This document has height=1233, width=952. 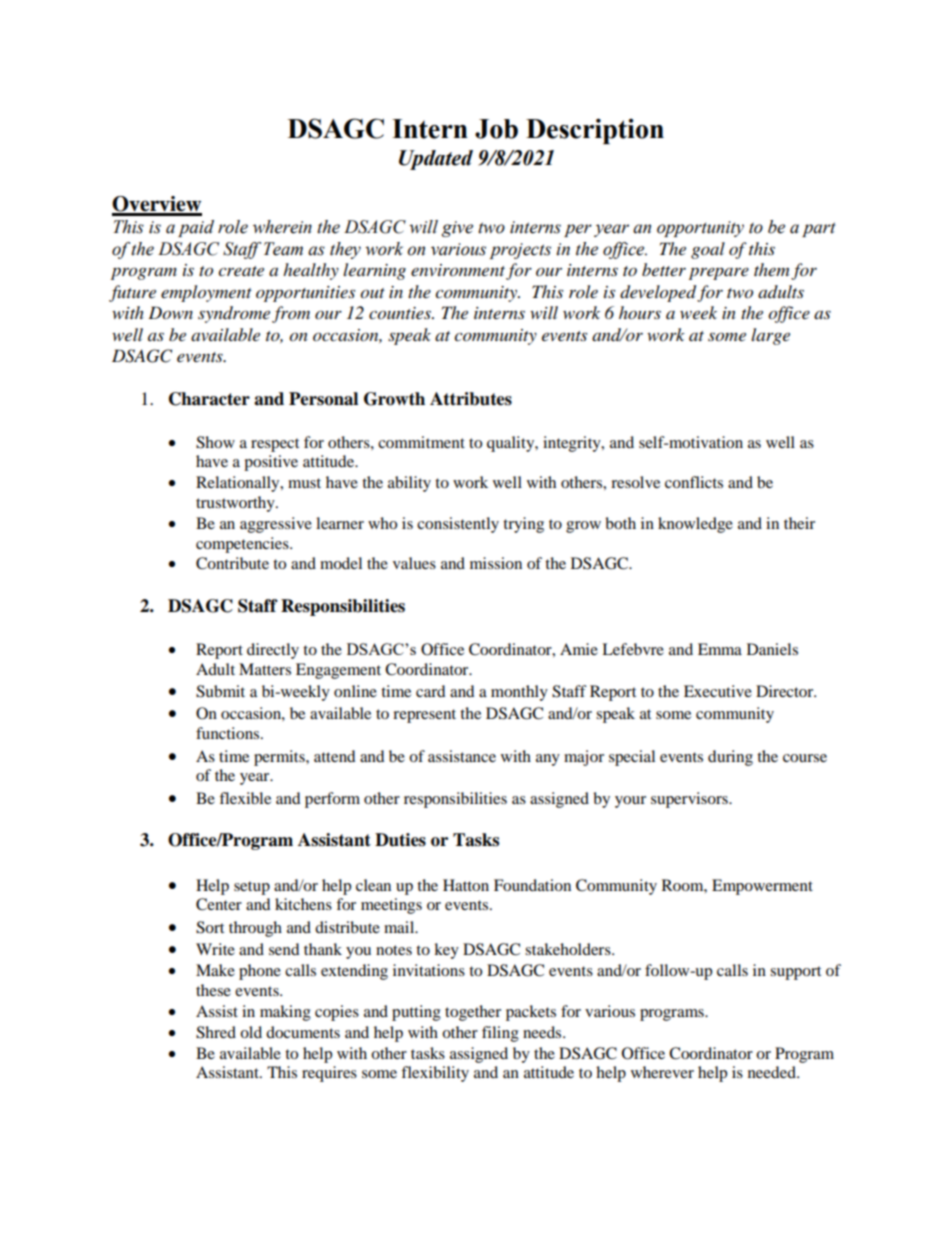 I want to click on represent, so click(x=424, y=716).
